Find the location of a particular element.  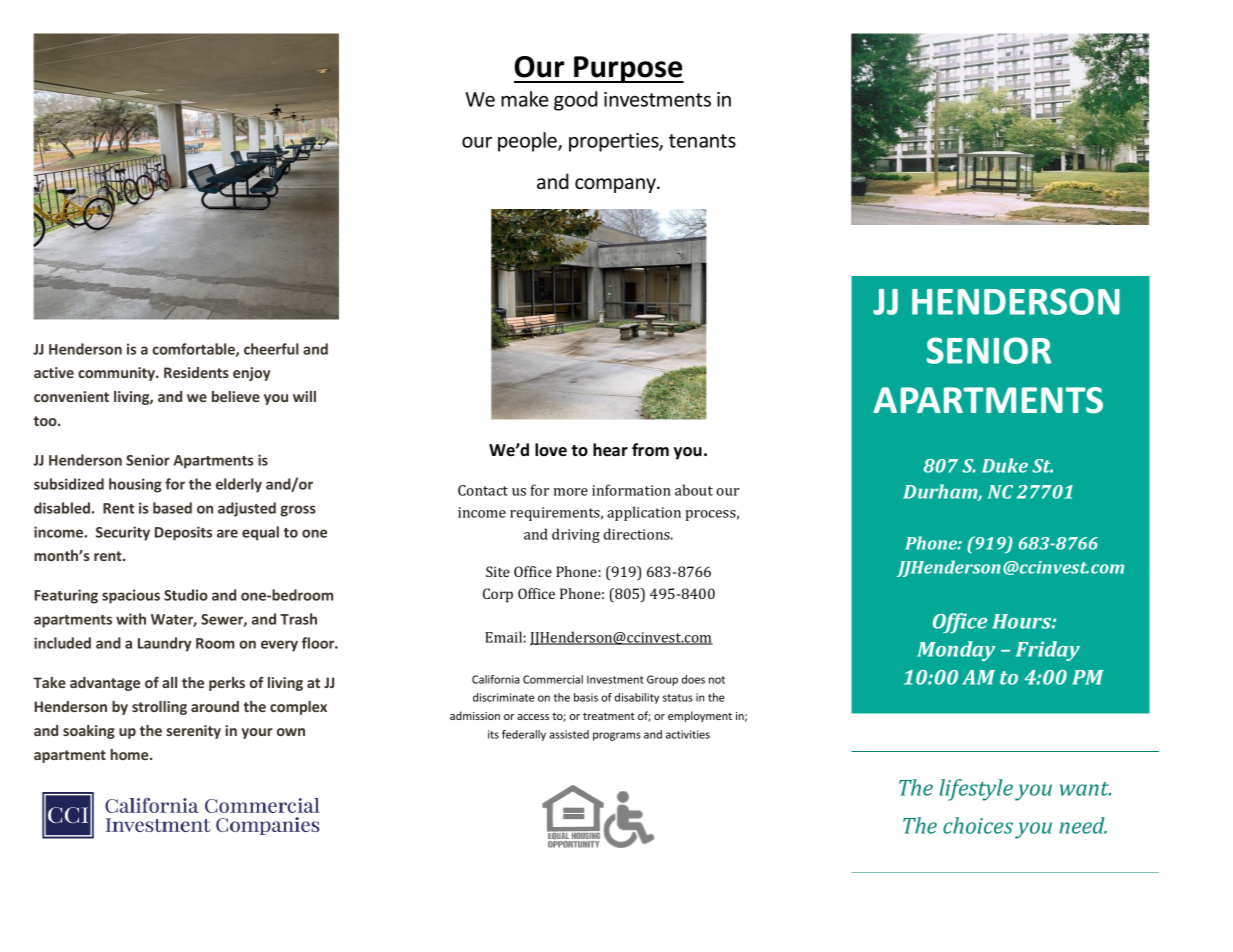

lifestyle is located at coordinates (976, 790).
